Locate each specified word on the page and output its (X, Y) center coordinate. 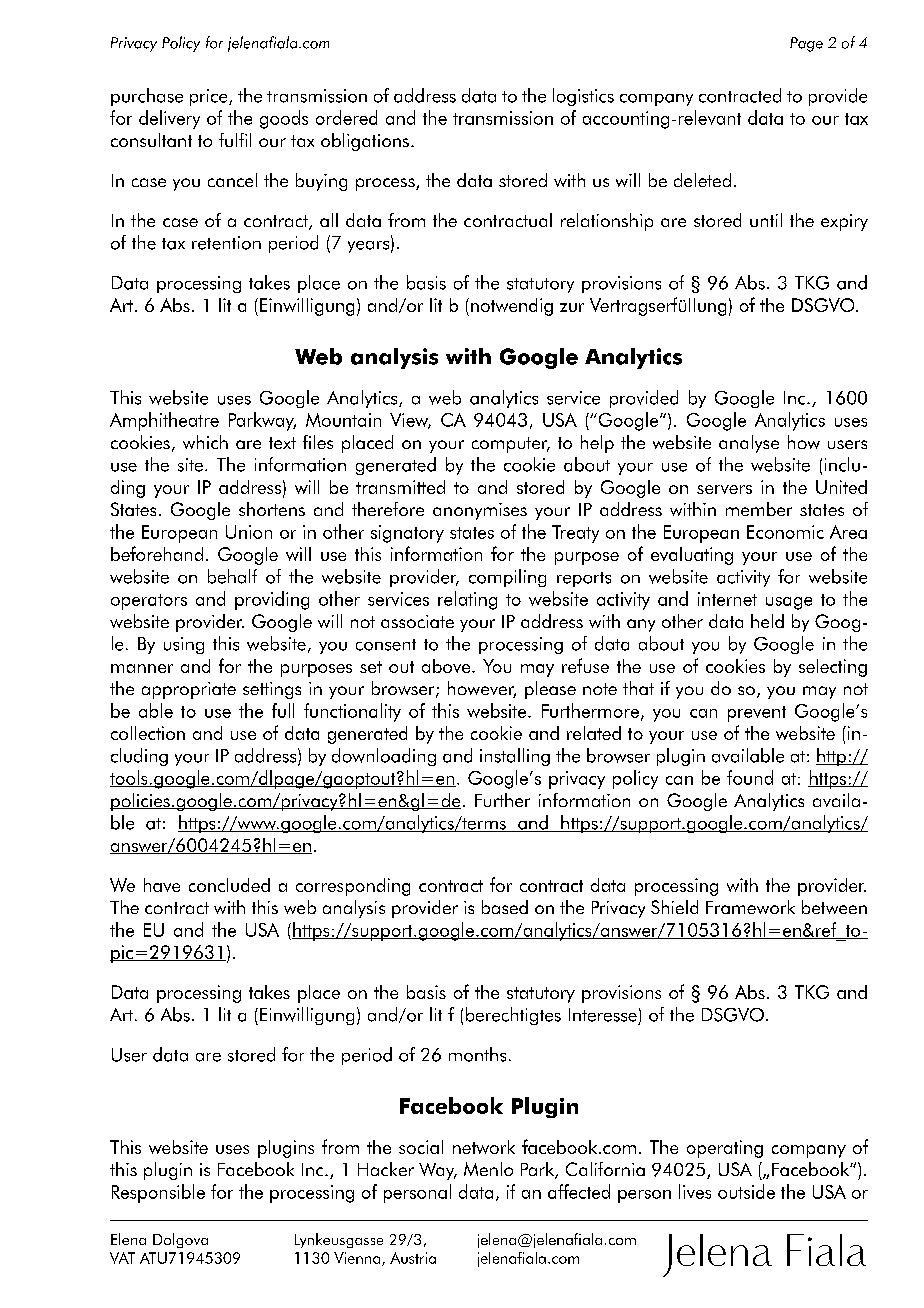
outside (746, 1191)
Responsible (158, 1193)
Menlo (488, 1169)
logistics (583, 97)
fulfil (235, 140)
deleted (702, 180)
